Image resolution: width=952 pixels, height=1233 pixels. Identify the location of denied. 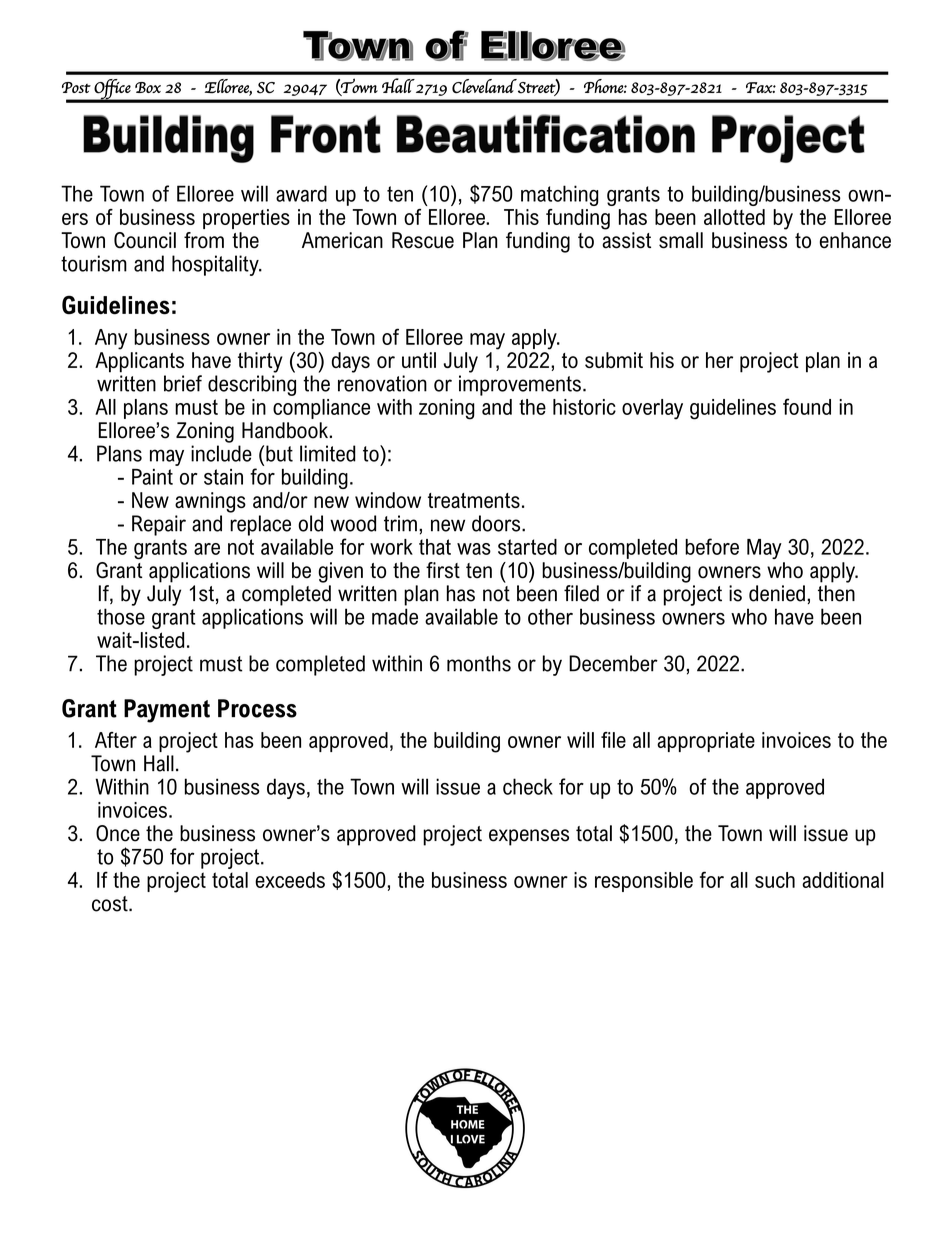
(777, 593).
